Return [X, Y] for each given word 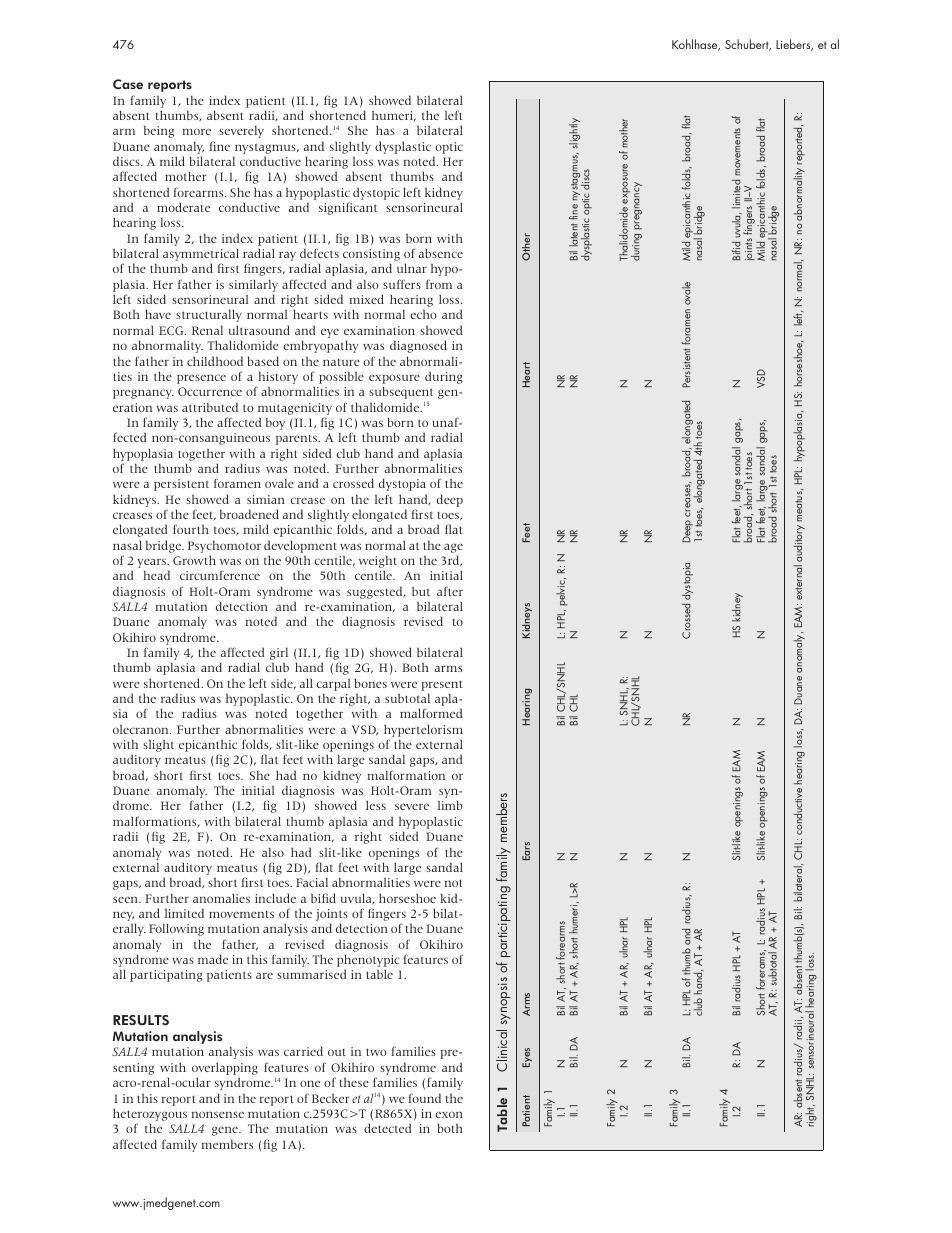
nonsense [217, 1114]
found [424, 1098]
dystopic [376, 193]
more [196, 131]
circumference [220, 575]
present [442, 685]
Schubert [748, 45]
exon [449, 1114]
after [450, 591]
